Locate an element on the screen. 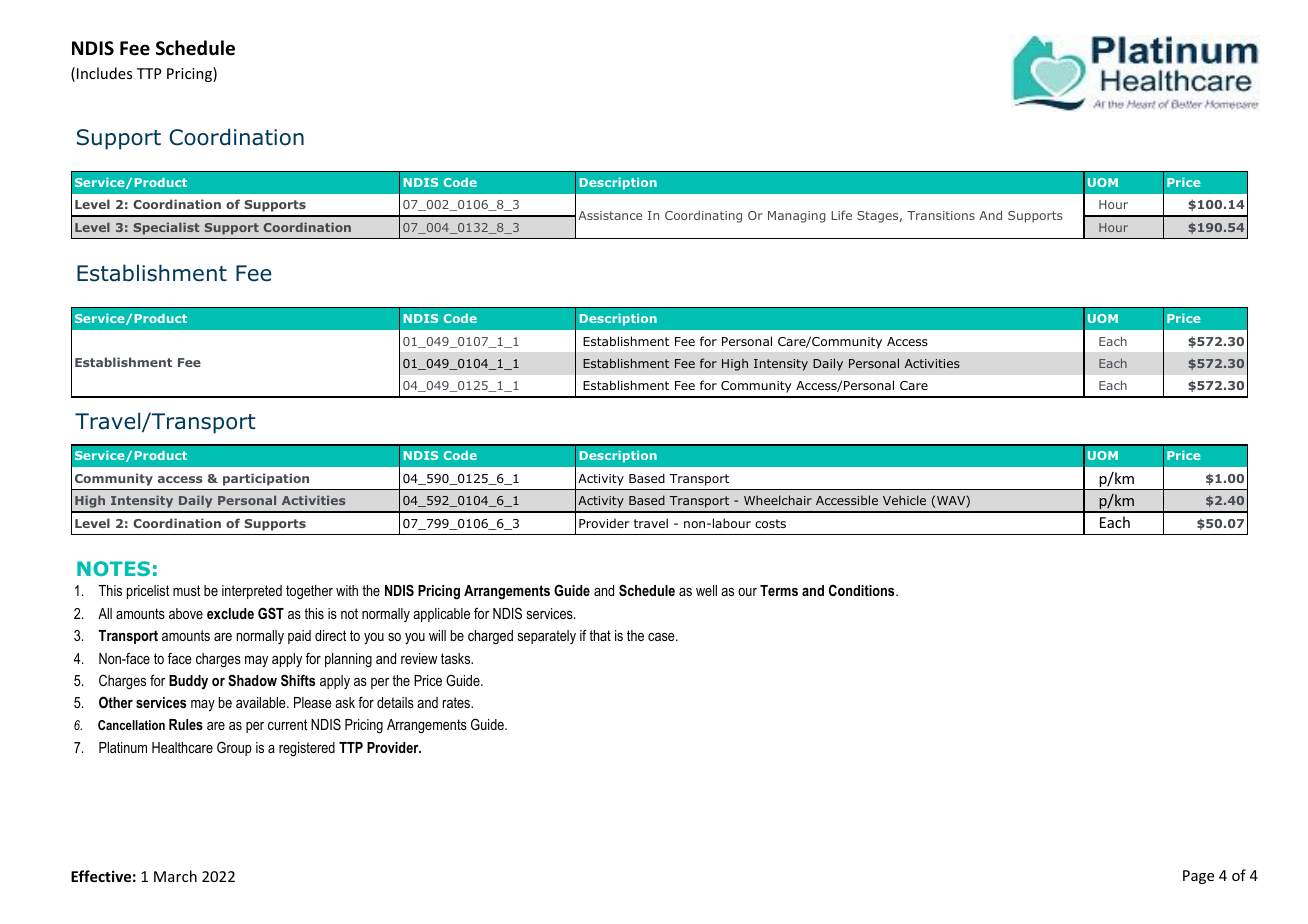 This screenshot has height=924, width=1308. Transitions is located at coordinates (941, 215).
